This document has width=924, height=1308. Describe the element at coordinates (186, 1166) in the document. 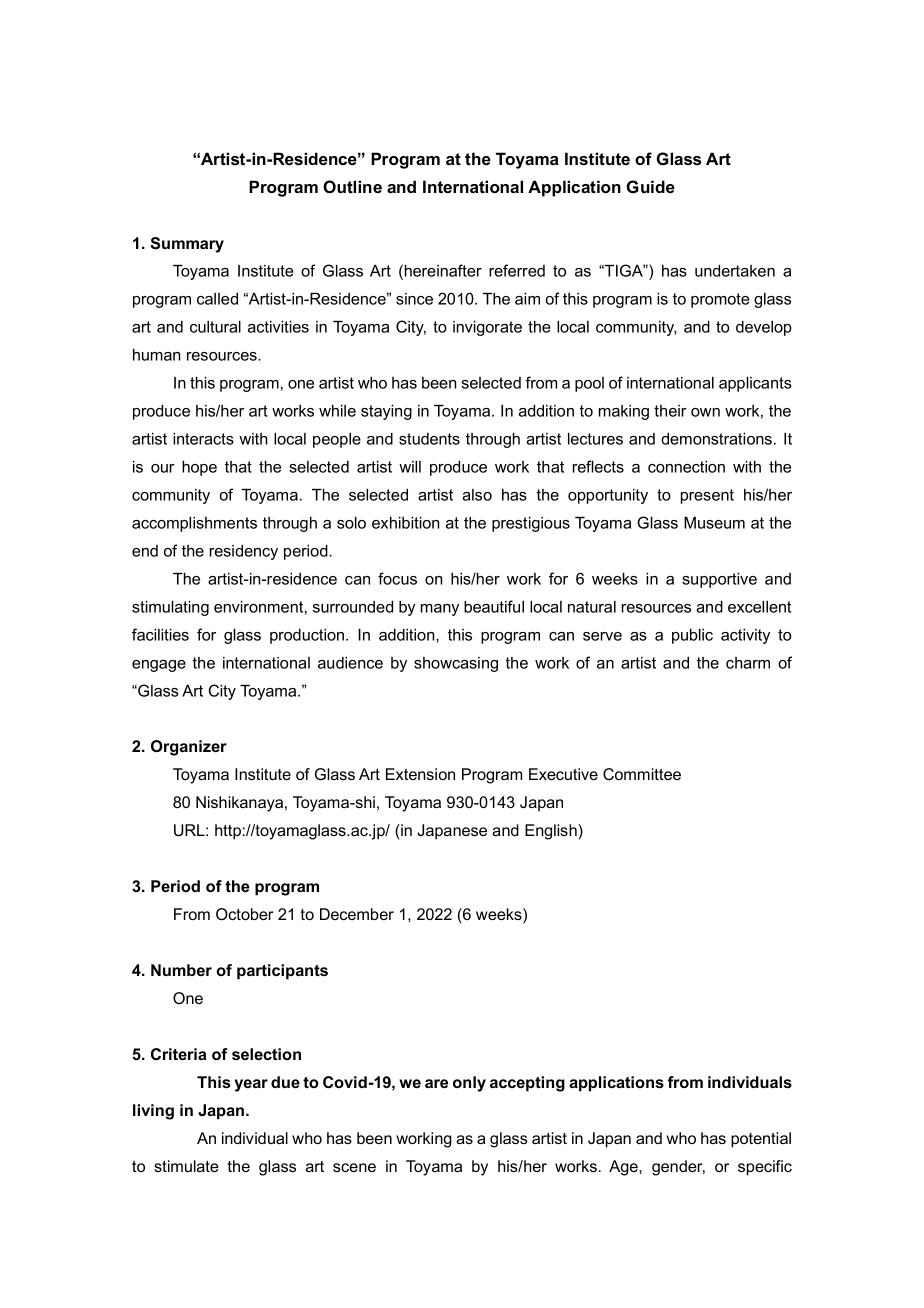

I see `stimulate` at that location.
